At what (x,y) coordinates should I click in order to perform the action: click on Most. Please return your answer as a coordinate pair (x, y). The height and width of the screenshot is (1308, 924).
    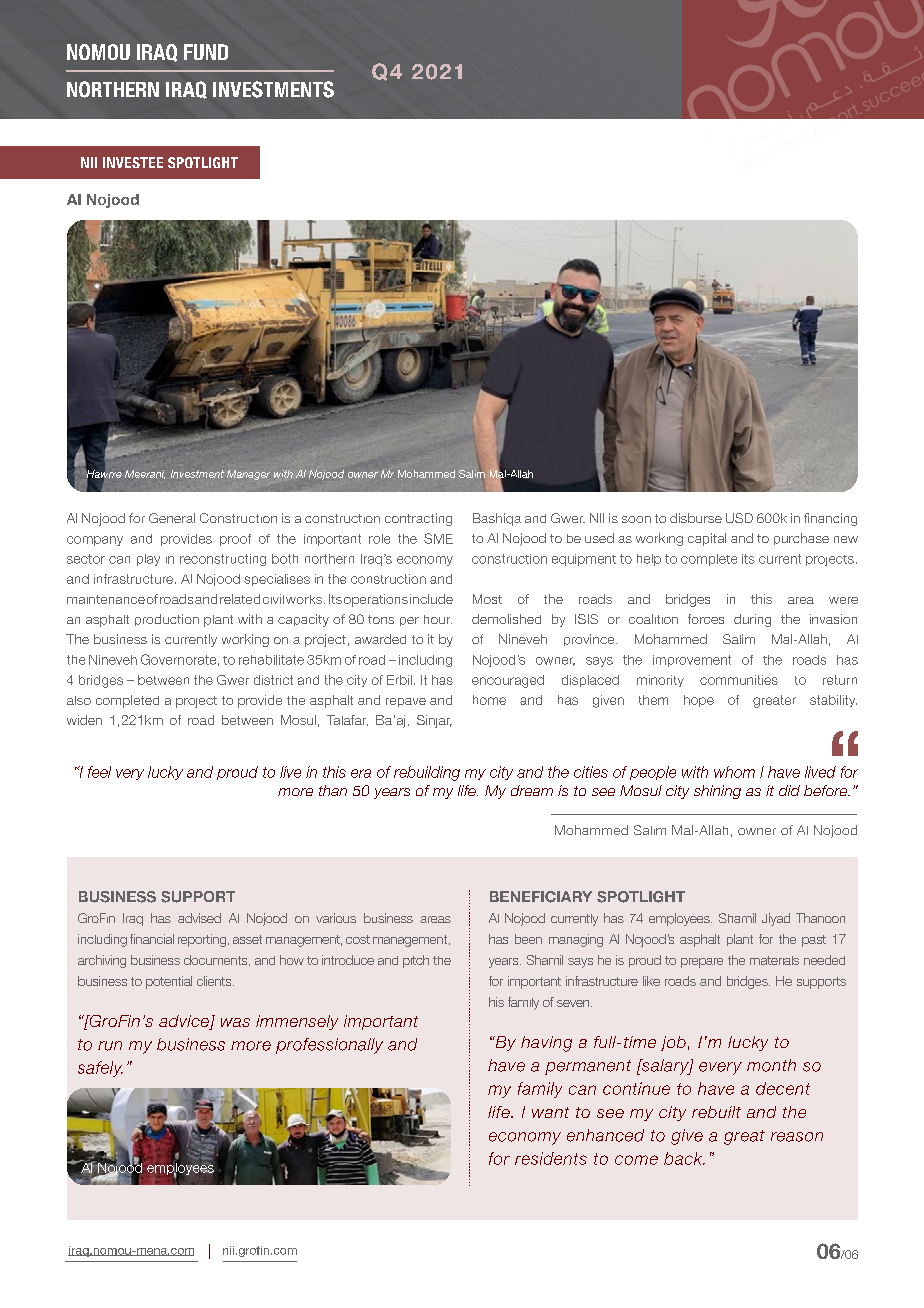
    Looking at the image, I should click on (487, 599).
